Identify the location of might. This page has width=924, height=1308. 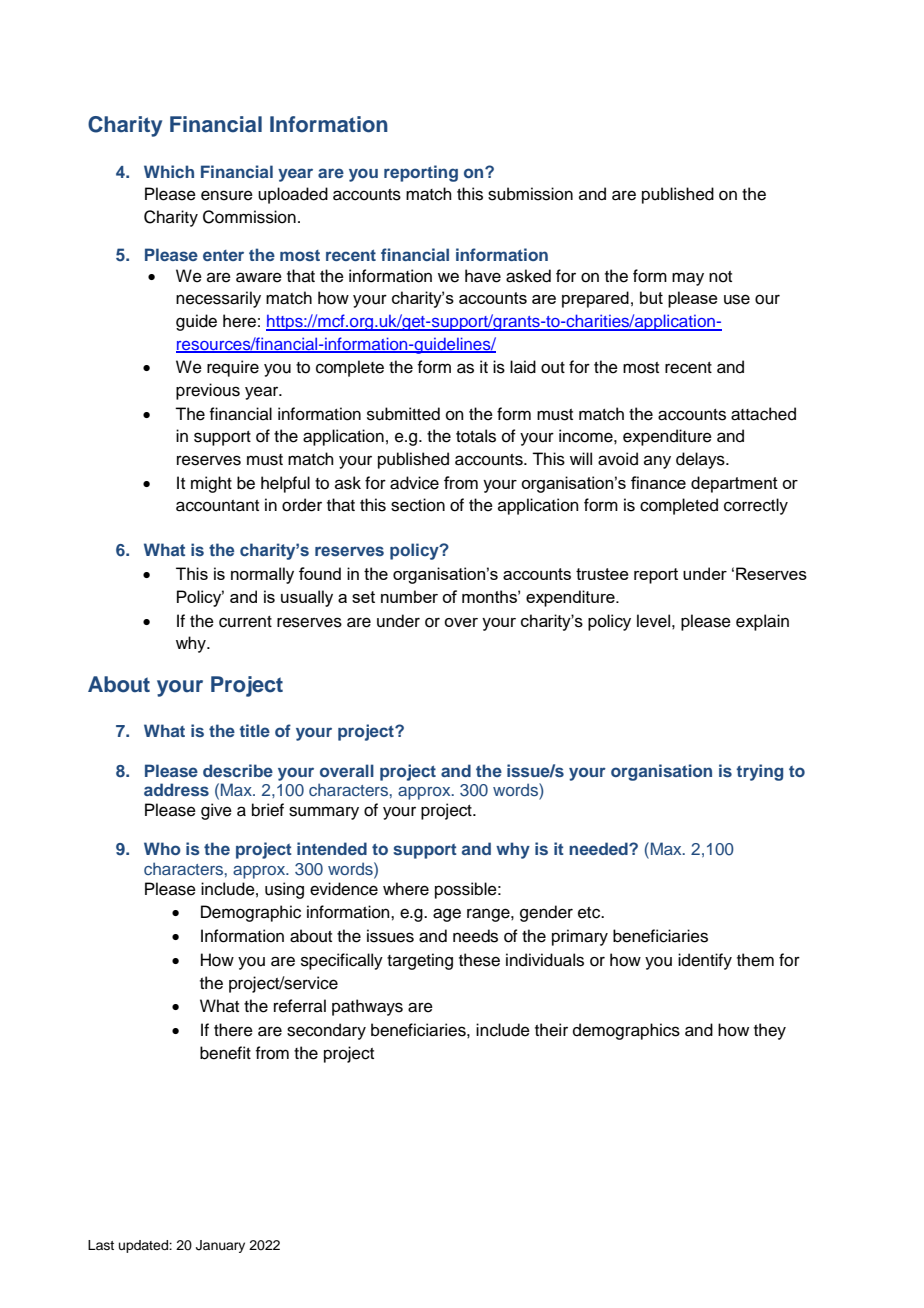
(211, 484).
